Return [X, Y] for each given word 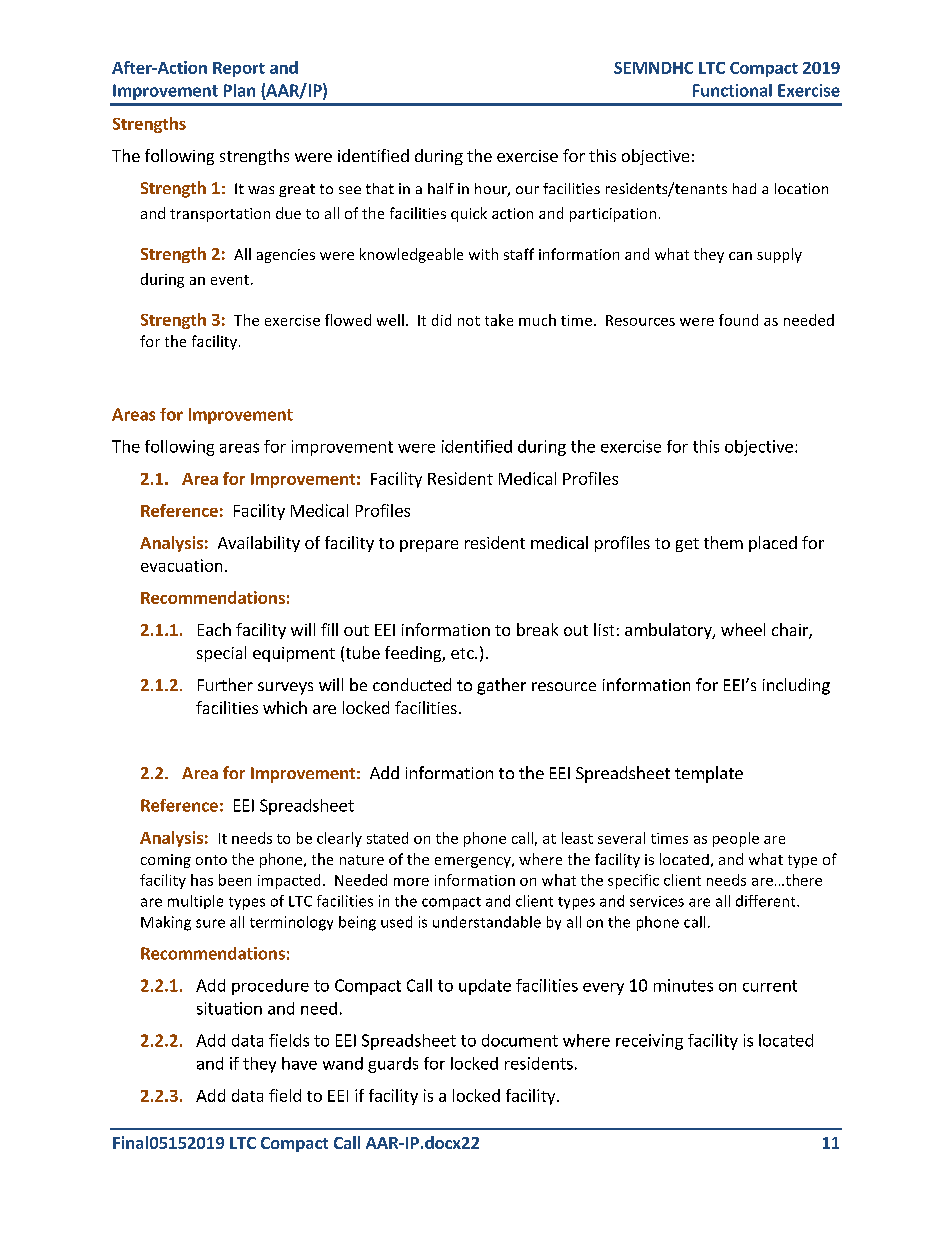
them [723, 542]
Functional [732, 90]
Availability [259, 544]
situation [229, 1008]
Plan [239, 90]
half [441, 188]
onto [211, 860]
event [231, 280]
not [469, 321]
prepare [429, 546]
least [577, 838]
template [709, 774]
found [738, 320]
